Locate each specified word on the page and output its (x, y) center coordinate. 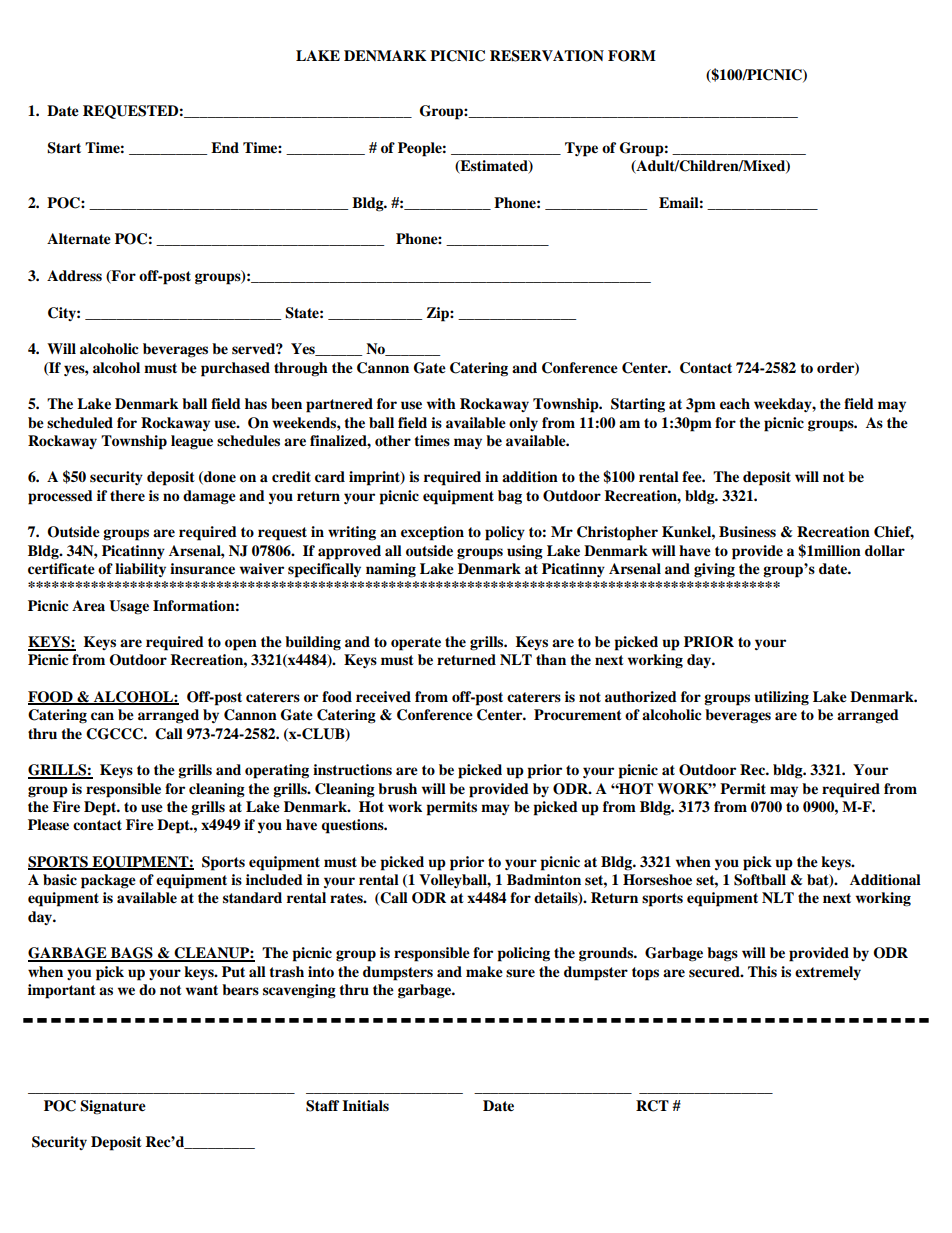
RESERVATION (547, 56)
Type (581, 149)
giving (714, 570)
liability (140, 570)
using (525, 552)
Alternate (79, 239)
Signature (113, 1107)
